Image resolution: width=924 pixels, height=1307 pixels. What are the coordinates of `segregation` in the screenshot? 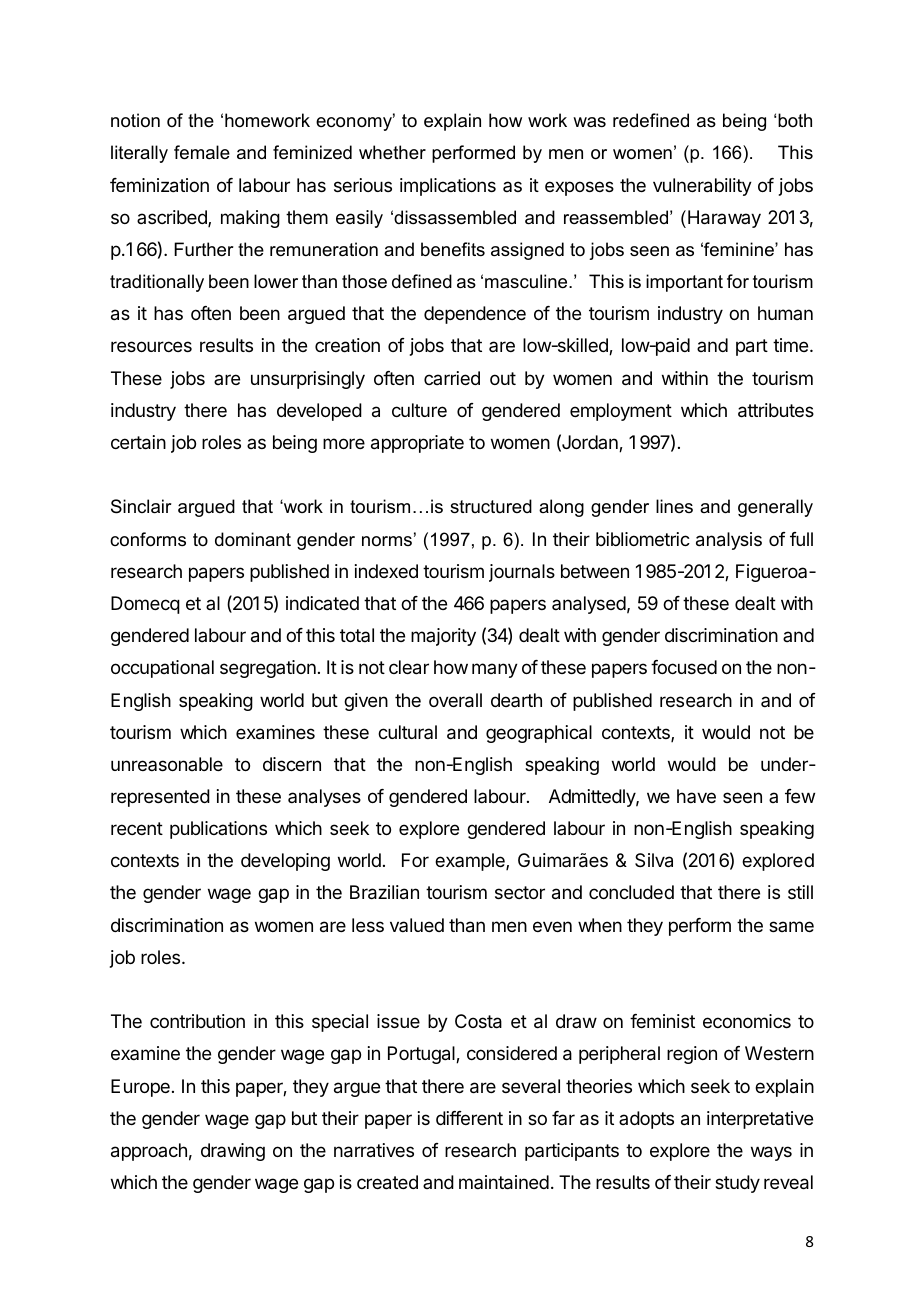 It's located at (268, 669).
